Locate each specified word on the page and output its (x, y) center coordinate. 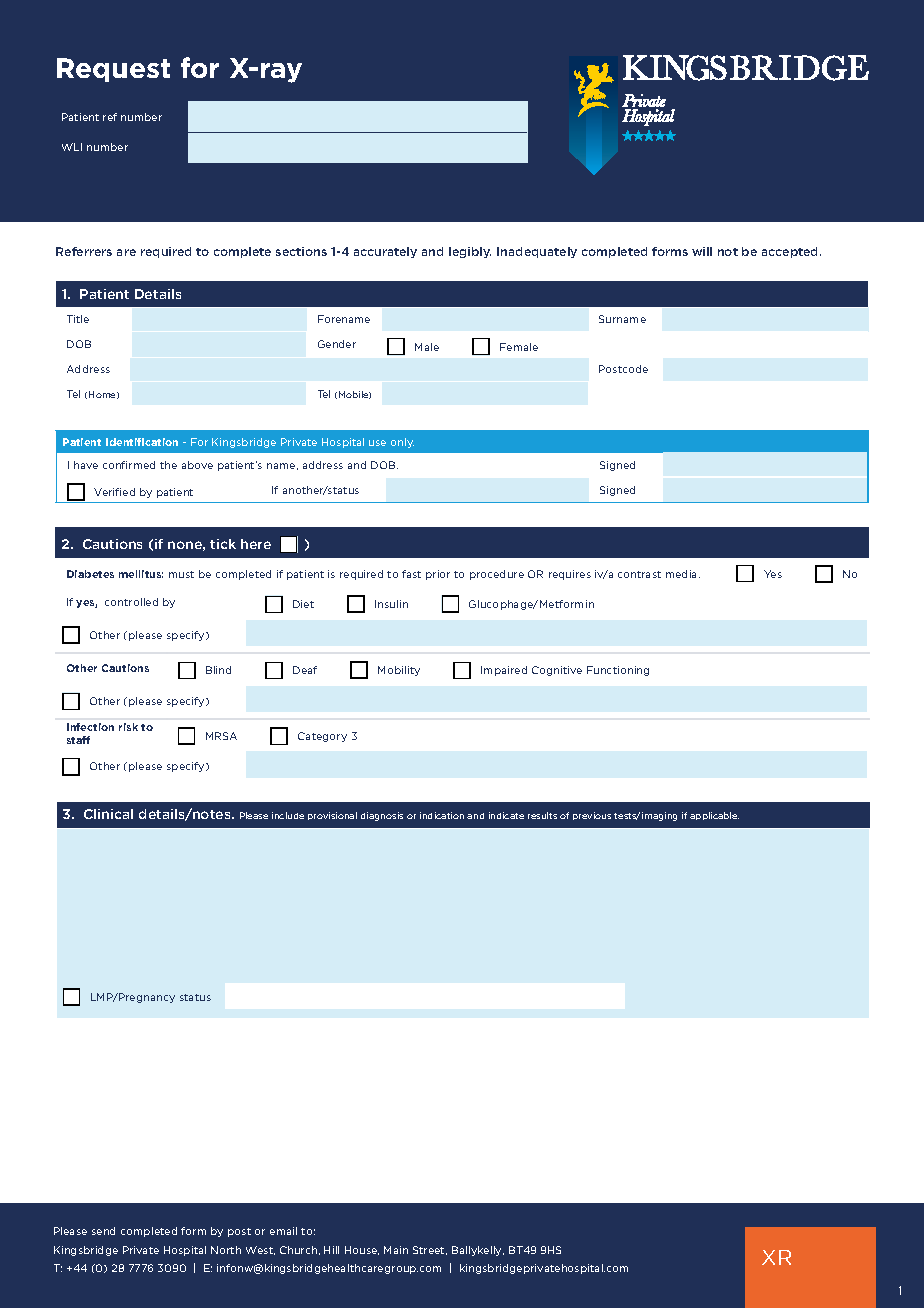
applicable (714, 816)
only (402, 443)
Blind (218, 670)
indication (442, 815)
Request (113, 70)
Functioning (618, 671)
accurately (385, 252)
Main (396, 1250)
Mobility (399, 671)
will (702, 251)
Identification (142, 442)
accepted (791, 252)
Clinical (108, 814)
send (103, 1231)
